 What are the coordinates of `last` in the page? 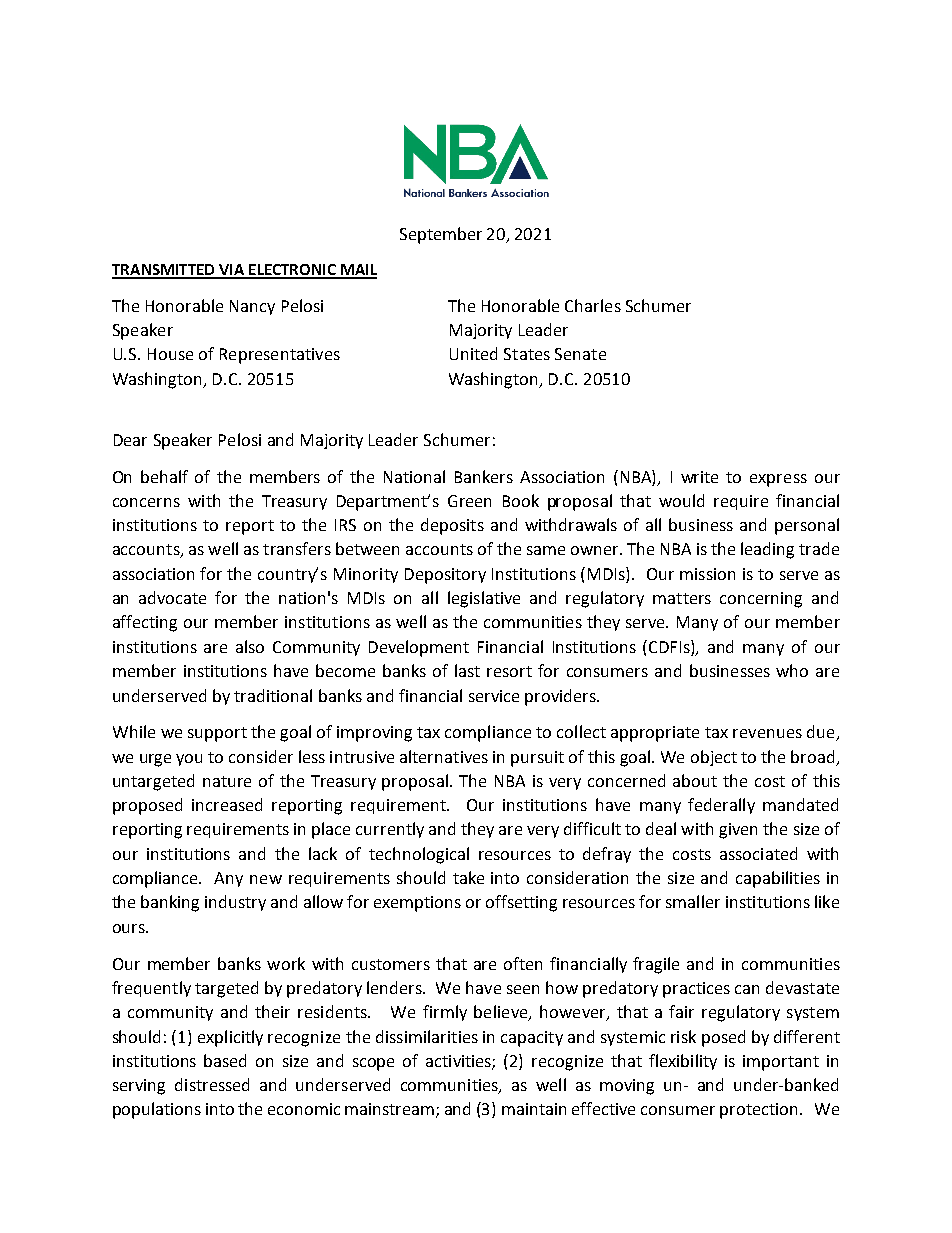 It's located at (467, 670).
